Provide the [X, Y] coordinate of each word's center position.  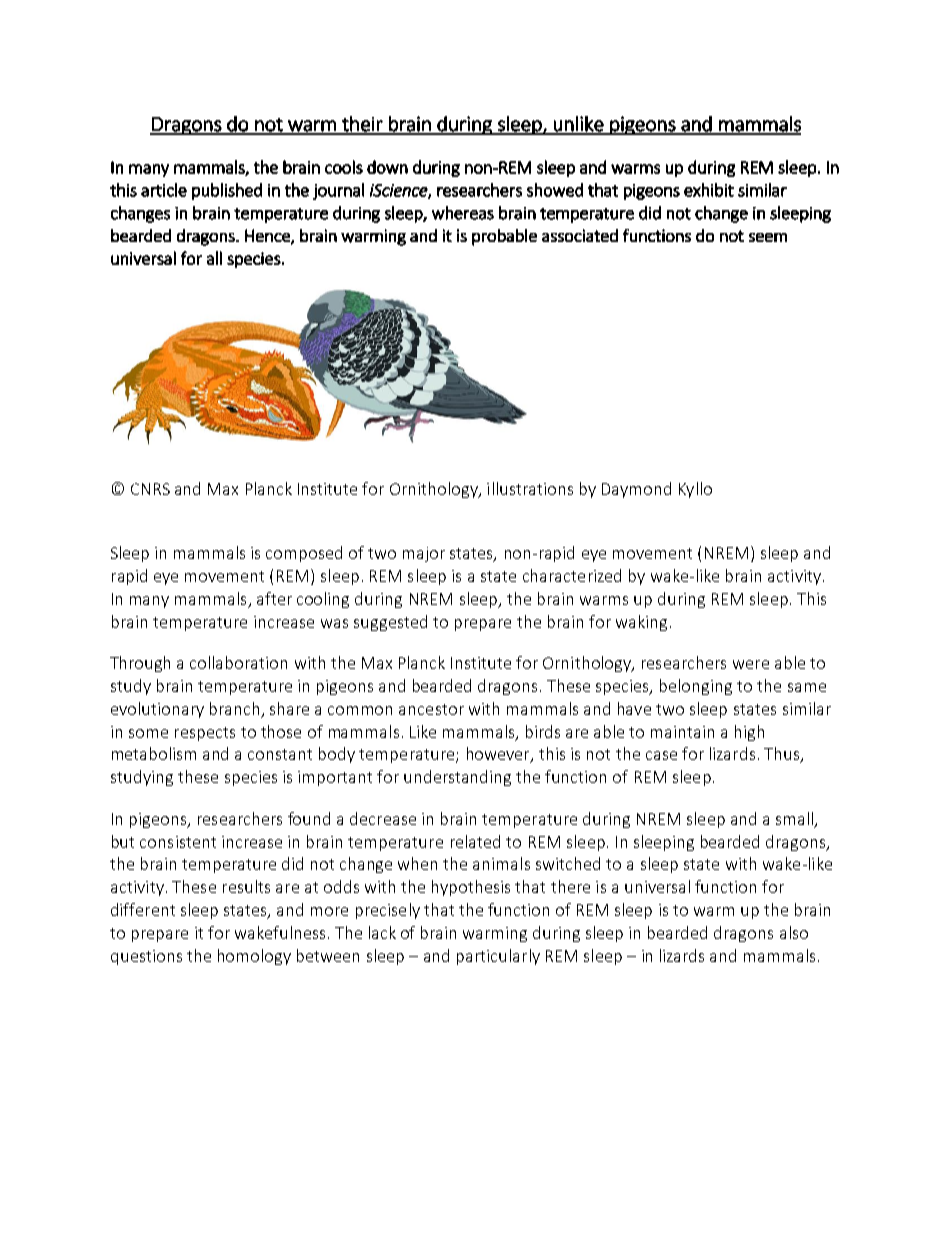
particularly [498, 957]
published [227, 191]
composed [304, 554]
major [424, 554]
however [499, 755]
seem [768, 237]
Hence [268, 236]
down [387, 167]
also [794, 932]
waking [641, 623]
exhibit [709, 190]
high [749, 733]
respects [205, 734]
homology [254, 957]
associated [580, 235]
